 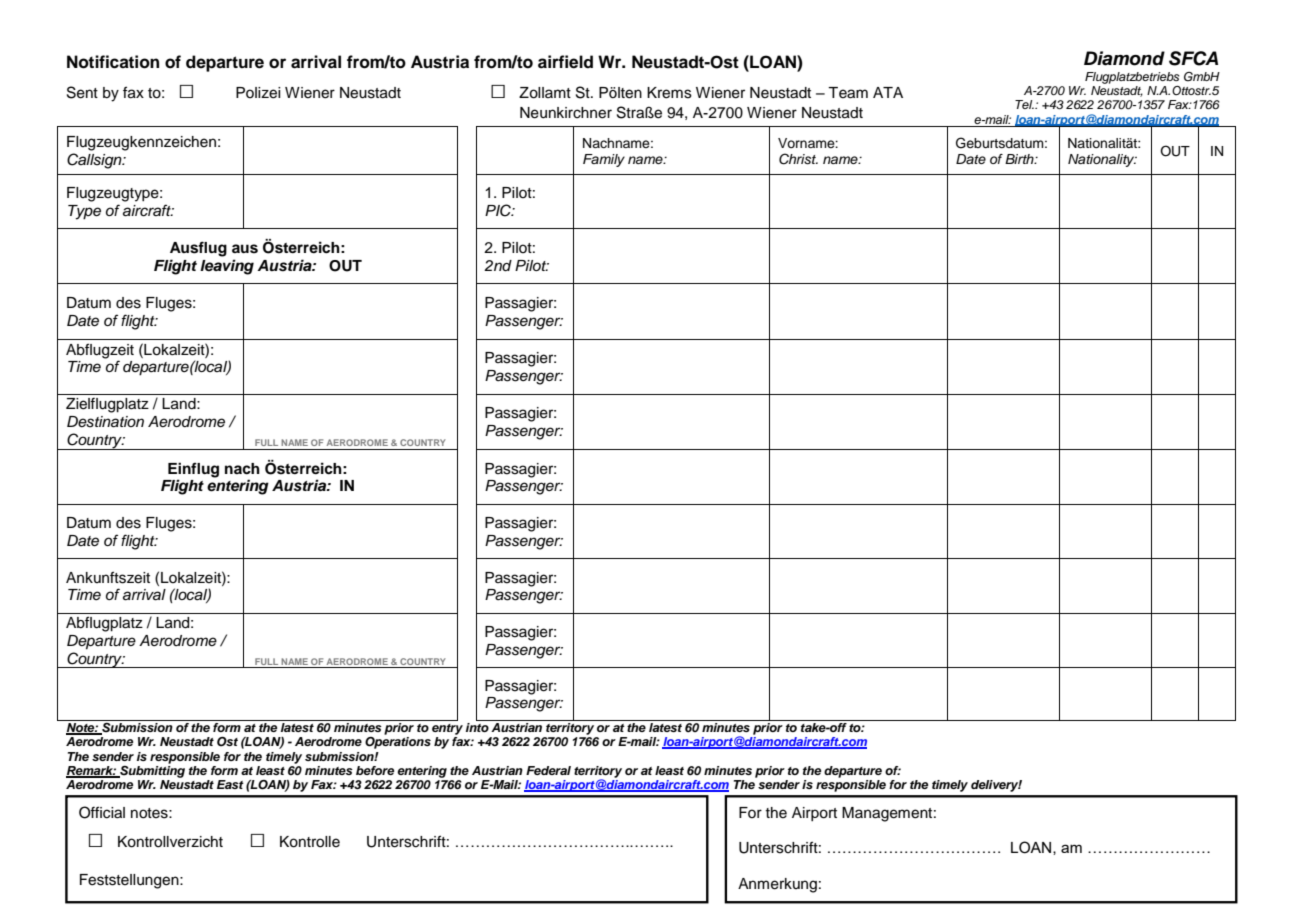 I want to click on Christ, so click(x=798, y=159).
